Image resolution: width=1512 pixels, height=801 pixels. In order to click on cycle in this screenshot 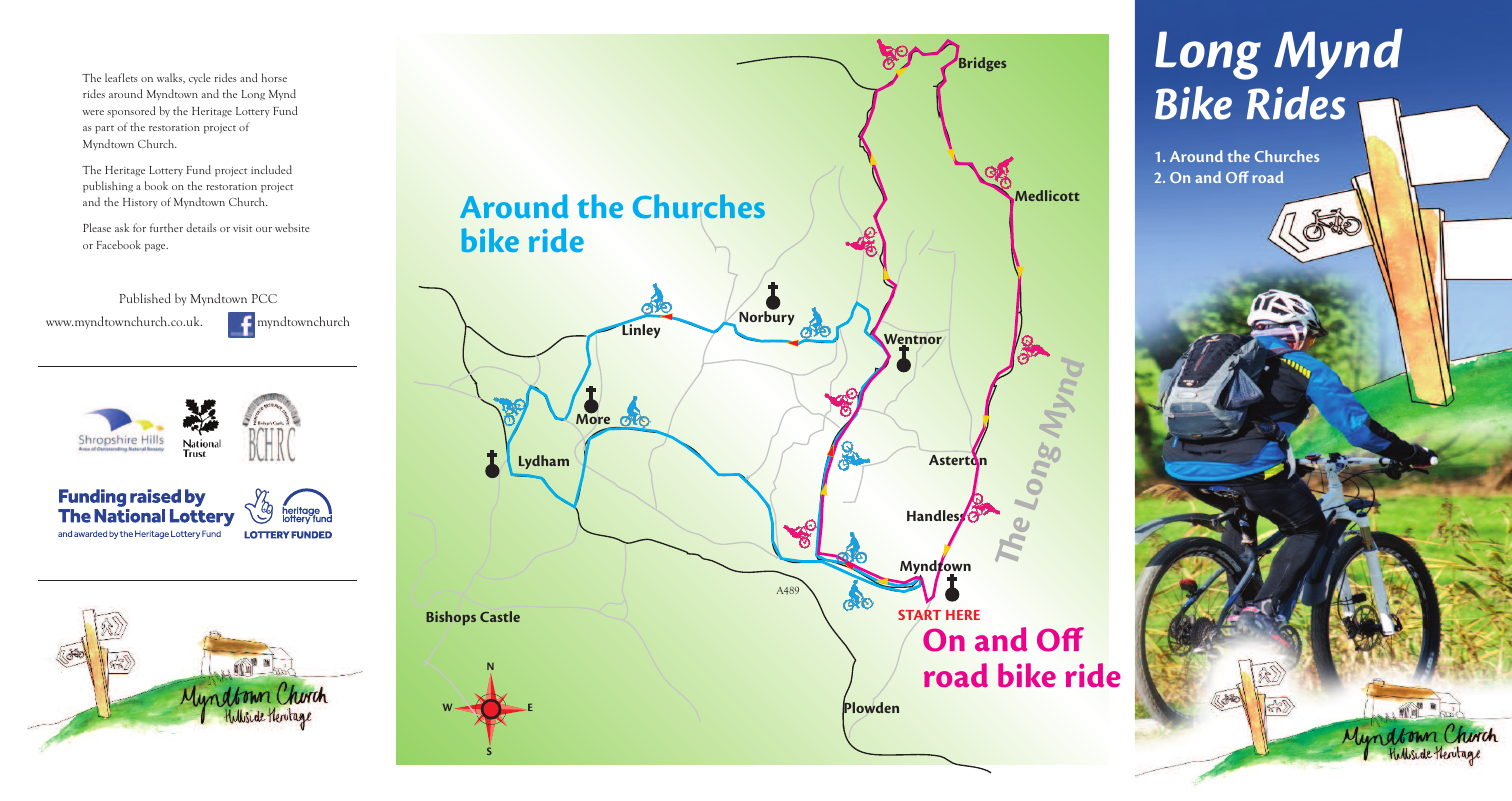, I will do `click(200, 78)`.
